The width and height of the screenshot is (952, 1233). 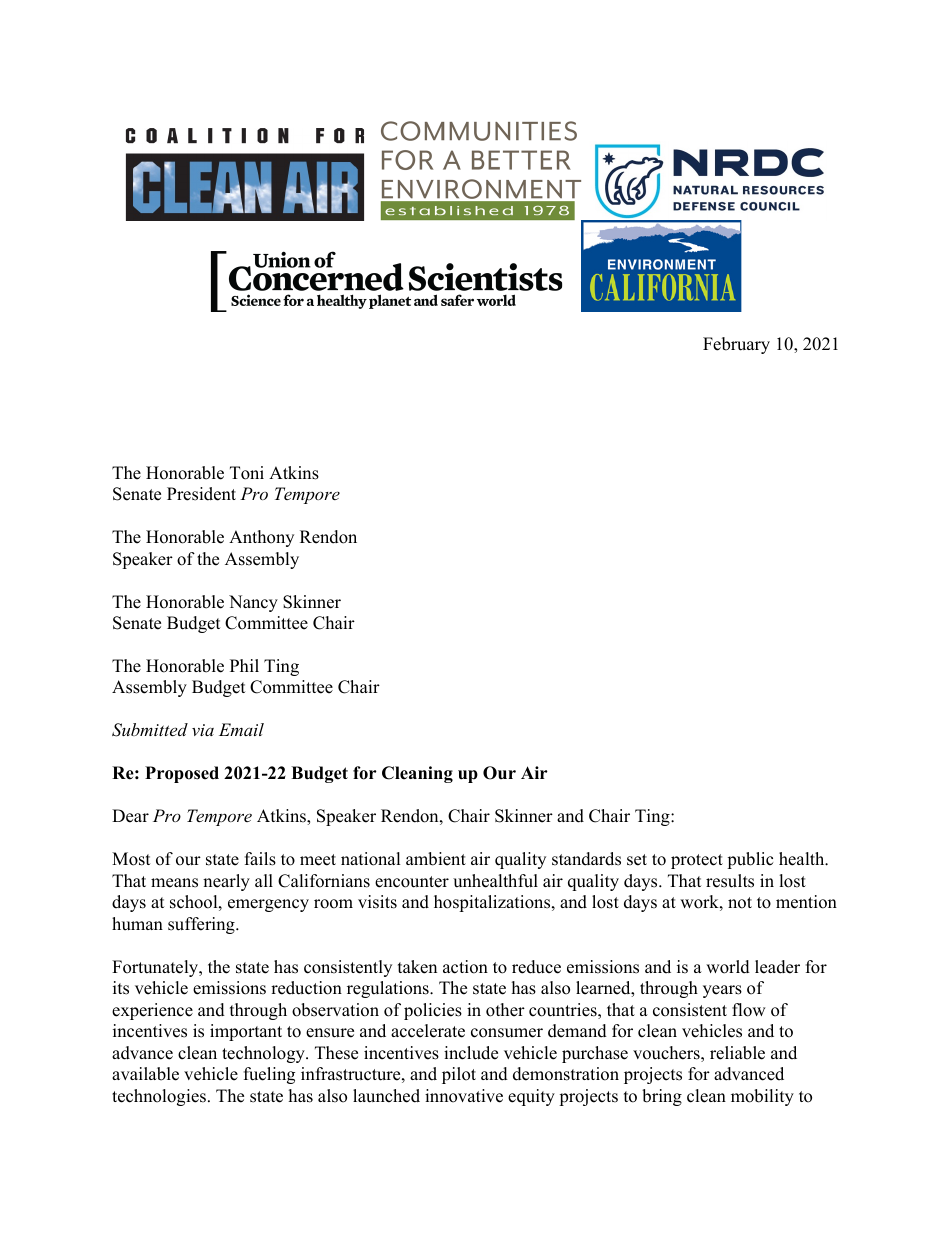 I want to click on Toni, so click(x=247, y=473).
